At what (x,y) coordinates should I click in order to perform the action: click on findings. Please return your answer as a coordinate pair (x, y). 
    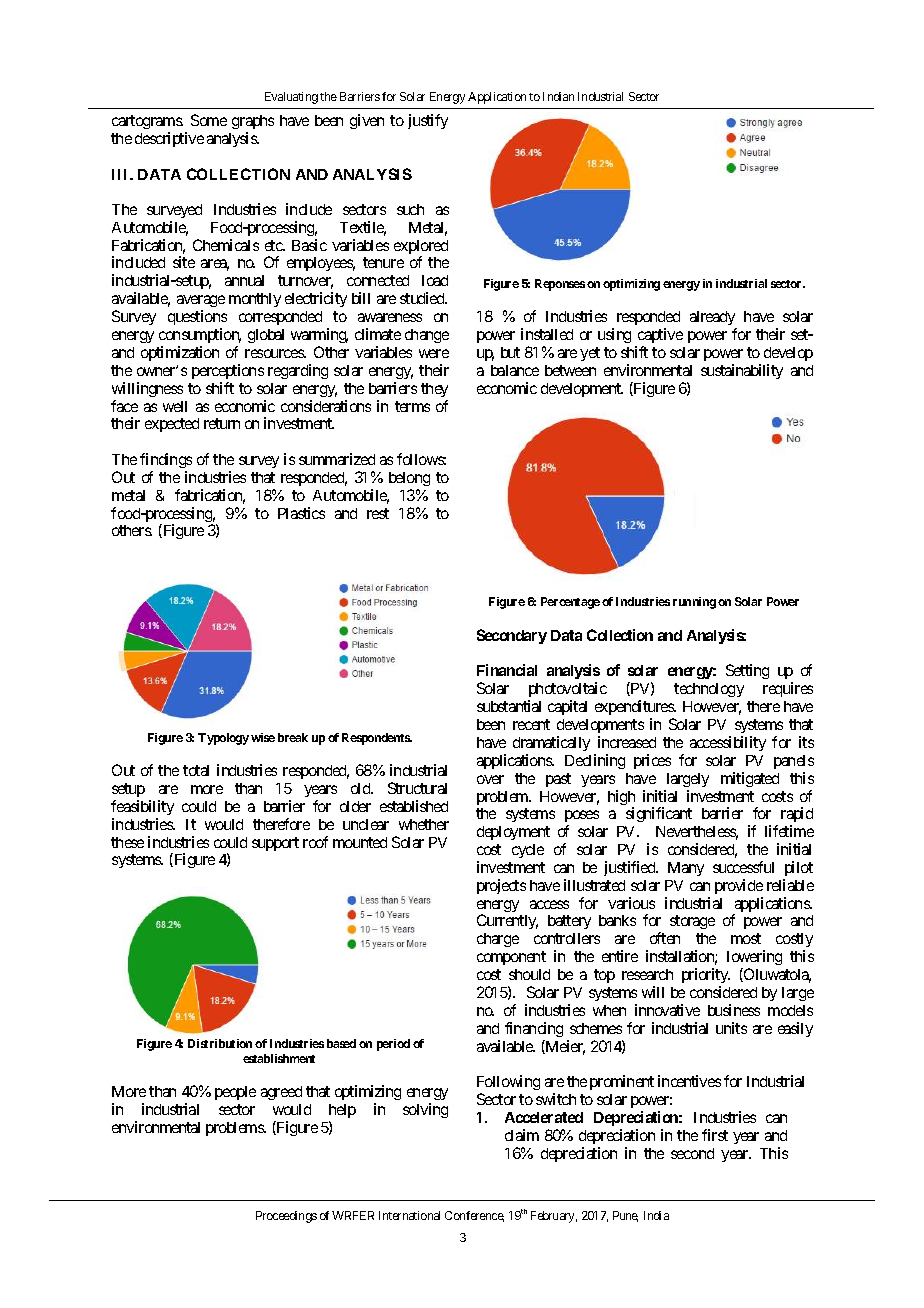
    Looking at the image, I should click on (166, 460).
